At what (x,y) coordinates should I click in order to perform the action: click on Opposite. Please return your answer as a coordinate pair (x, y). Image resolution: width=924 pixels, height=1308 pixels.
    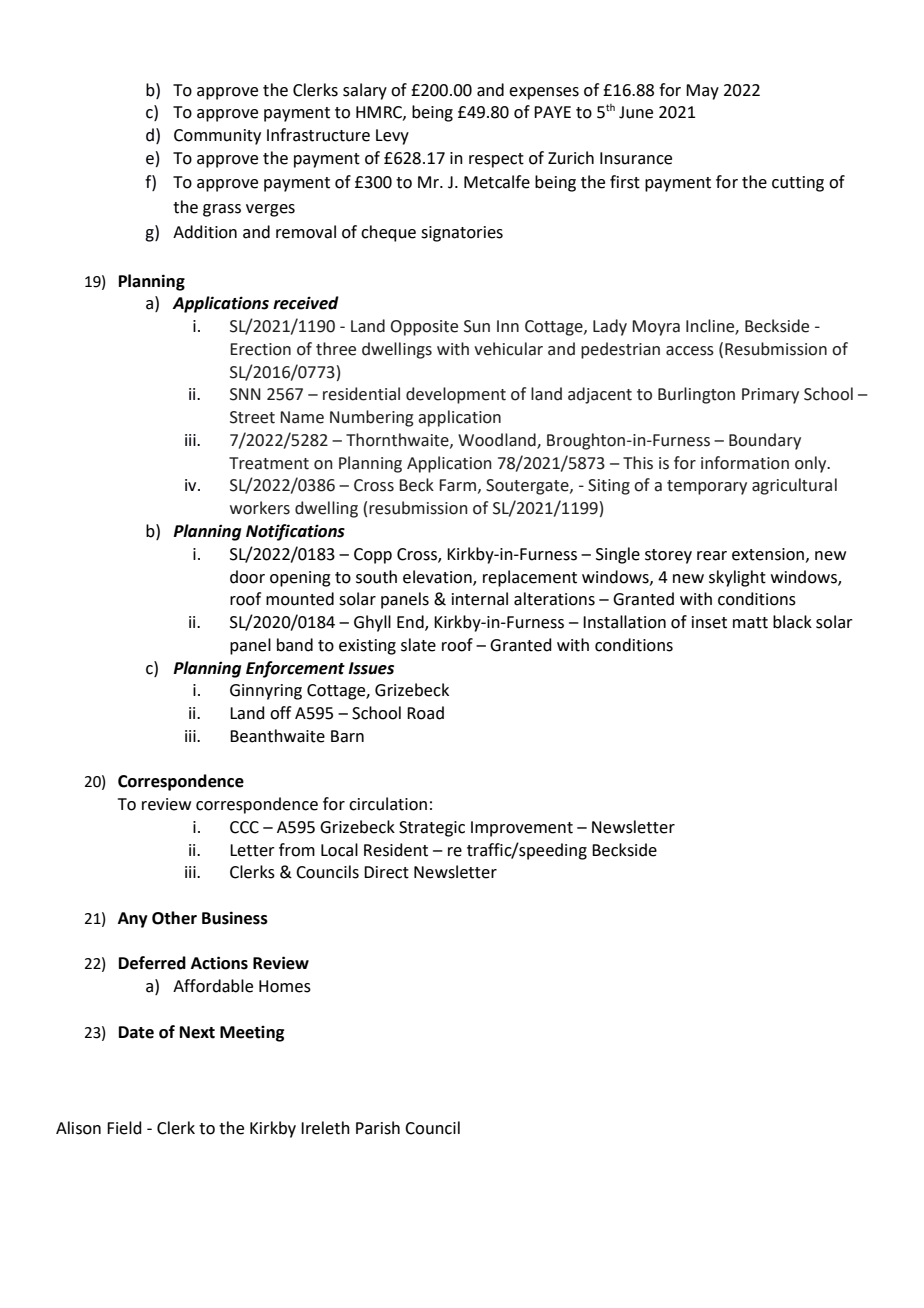
    Looking at the image, I should click on (424, 328).
